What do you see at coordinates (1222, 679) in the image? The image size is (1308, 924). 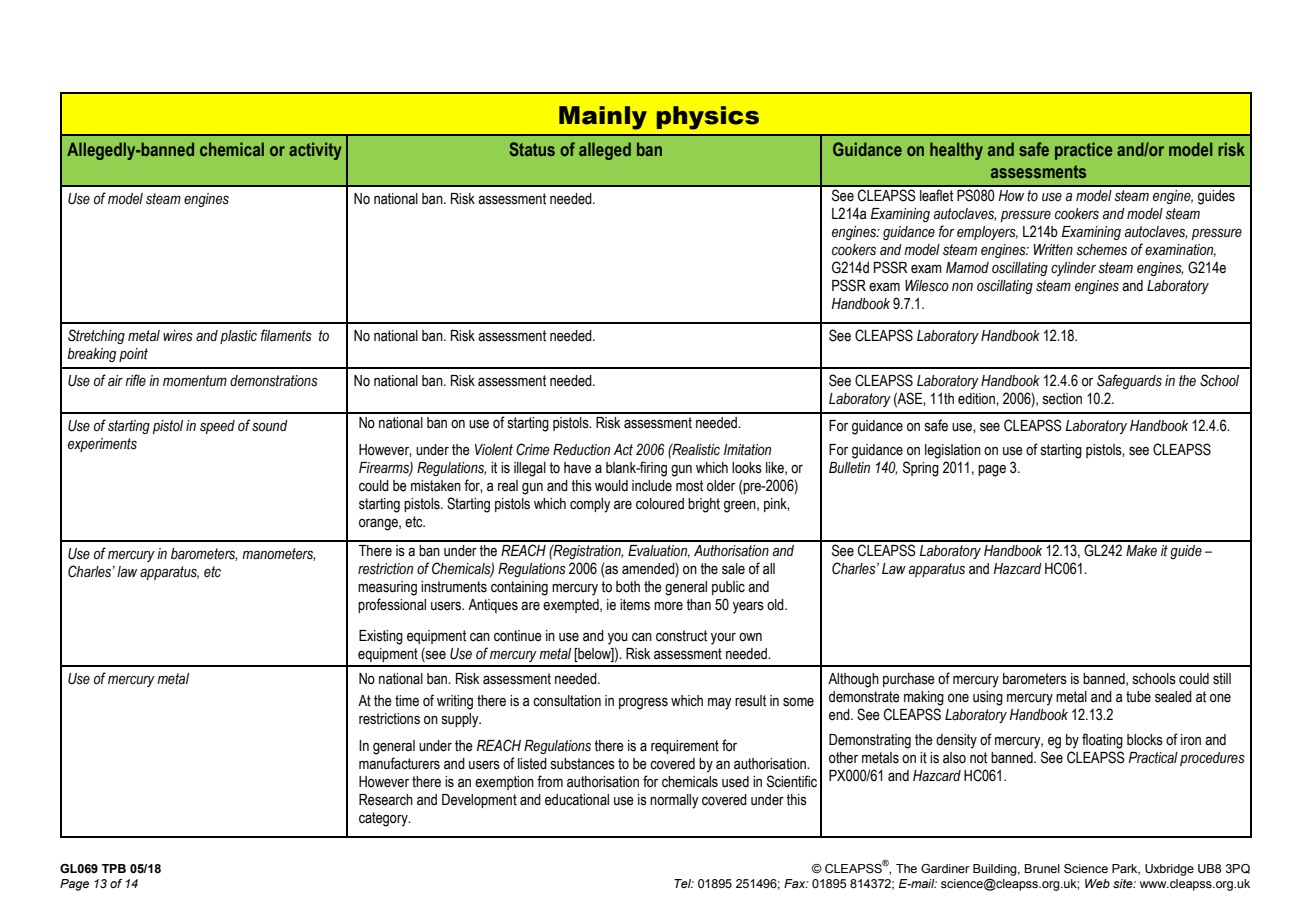 I see `still` at bounding box center [1222, 679].
